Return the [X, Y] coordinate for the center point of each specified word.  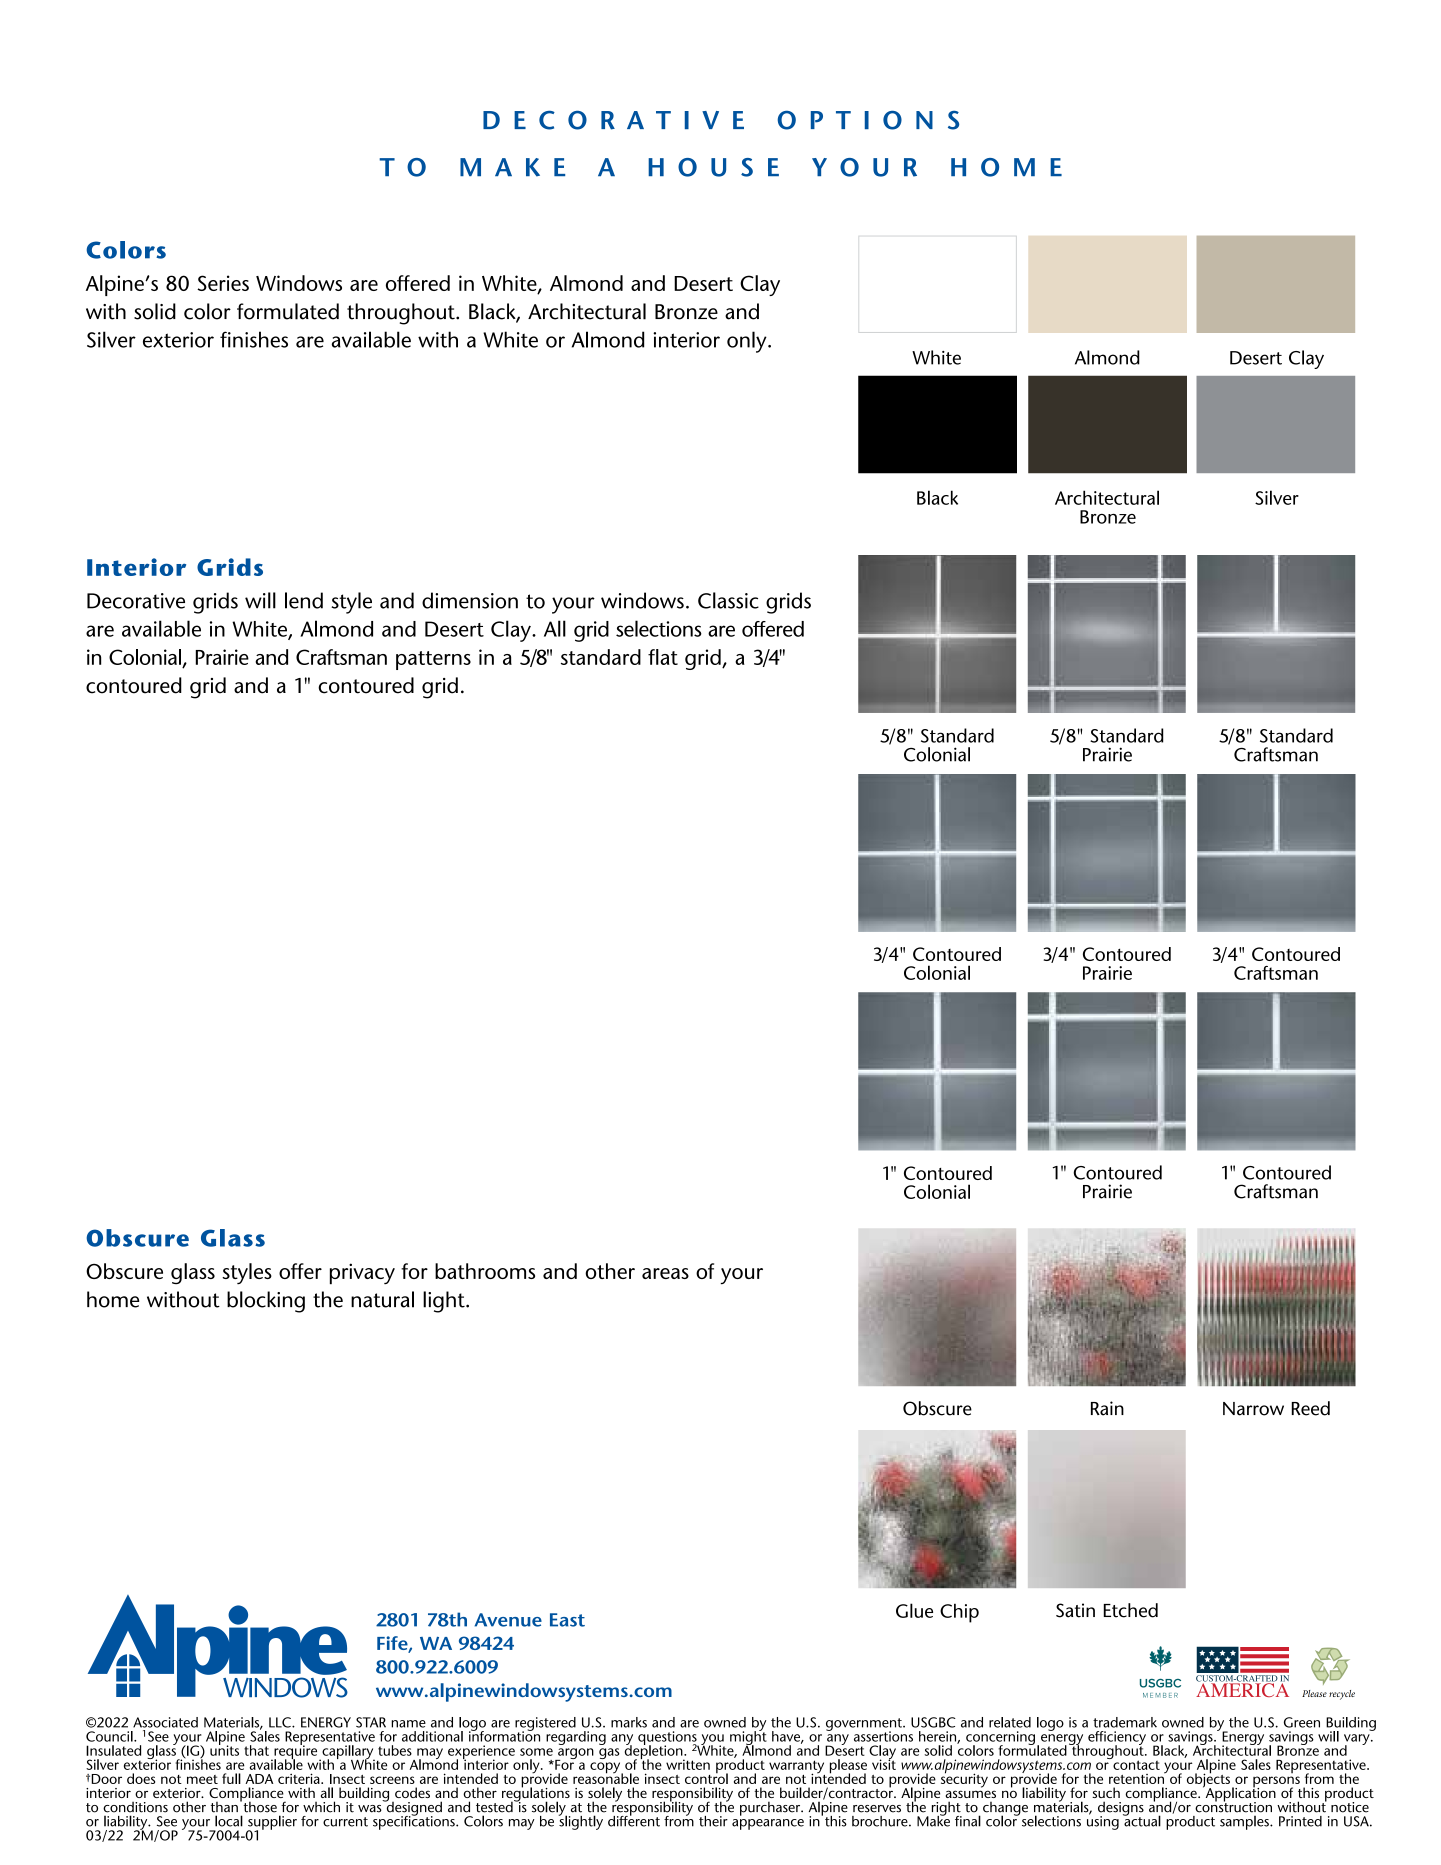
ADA [259, 1779]
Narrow [1253, 1409]
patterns [433, 660]
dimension [470, 600]
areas [665, 1273]
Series [223, 283]
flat [663, 657]
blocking [266, 1302]
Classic [728, 600]
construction [1233, 1806]
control [706, 1777]
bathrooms [485, 1271]
